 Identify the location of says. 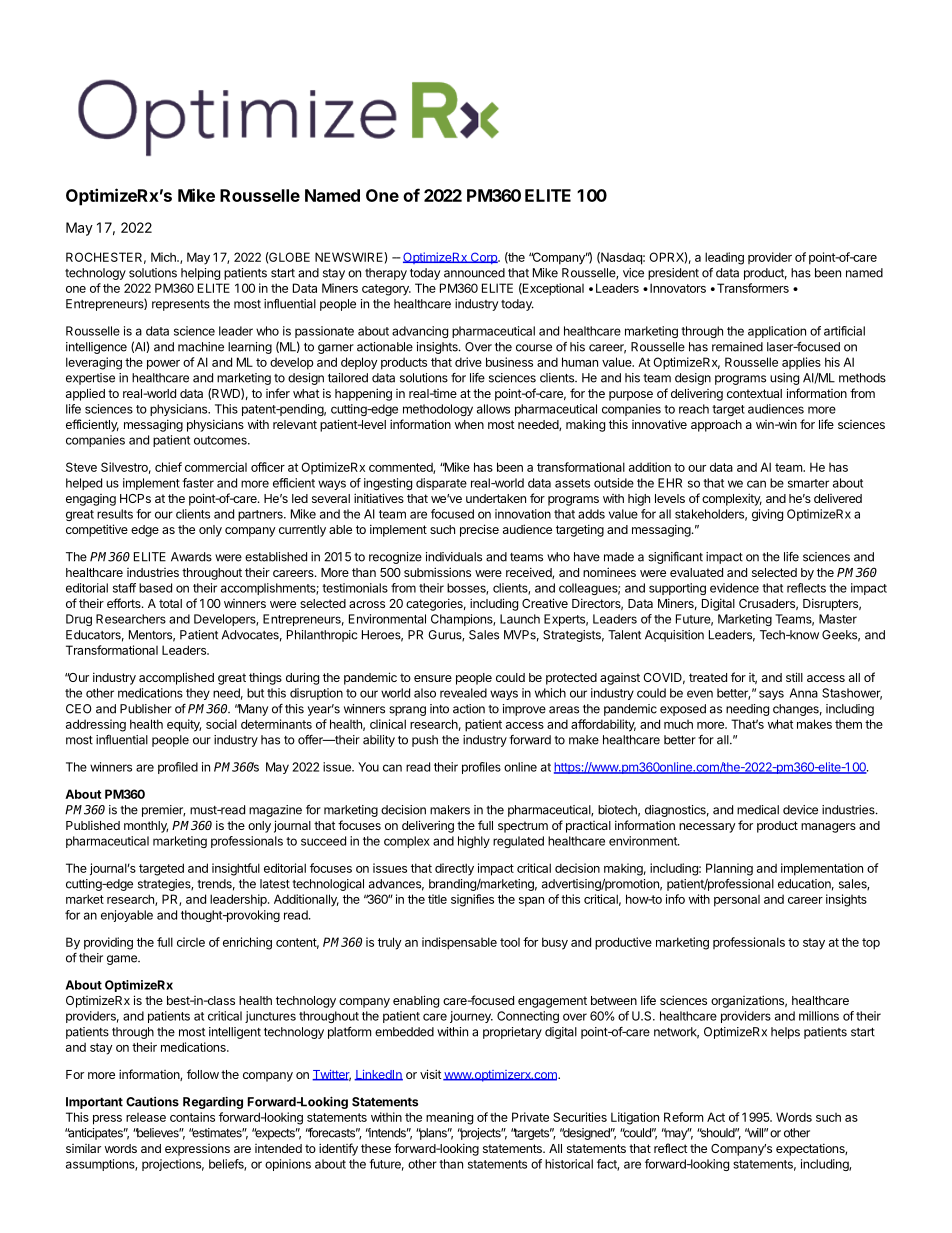
(771, 695).
